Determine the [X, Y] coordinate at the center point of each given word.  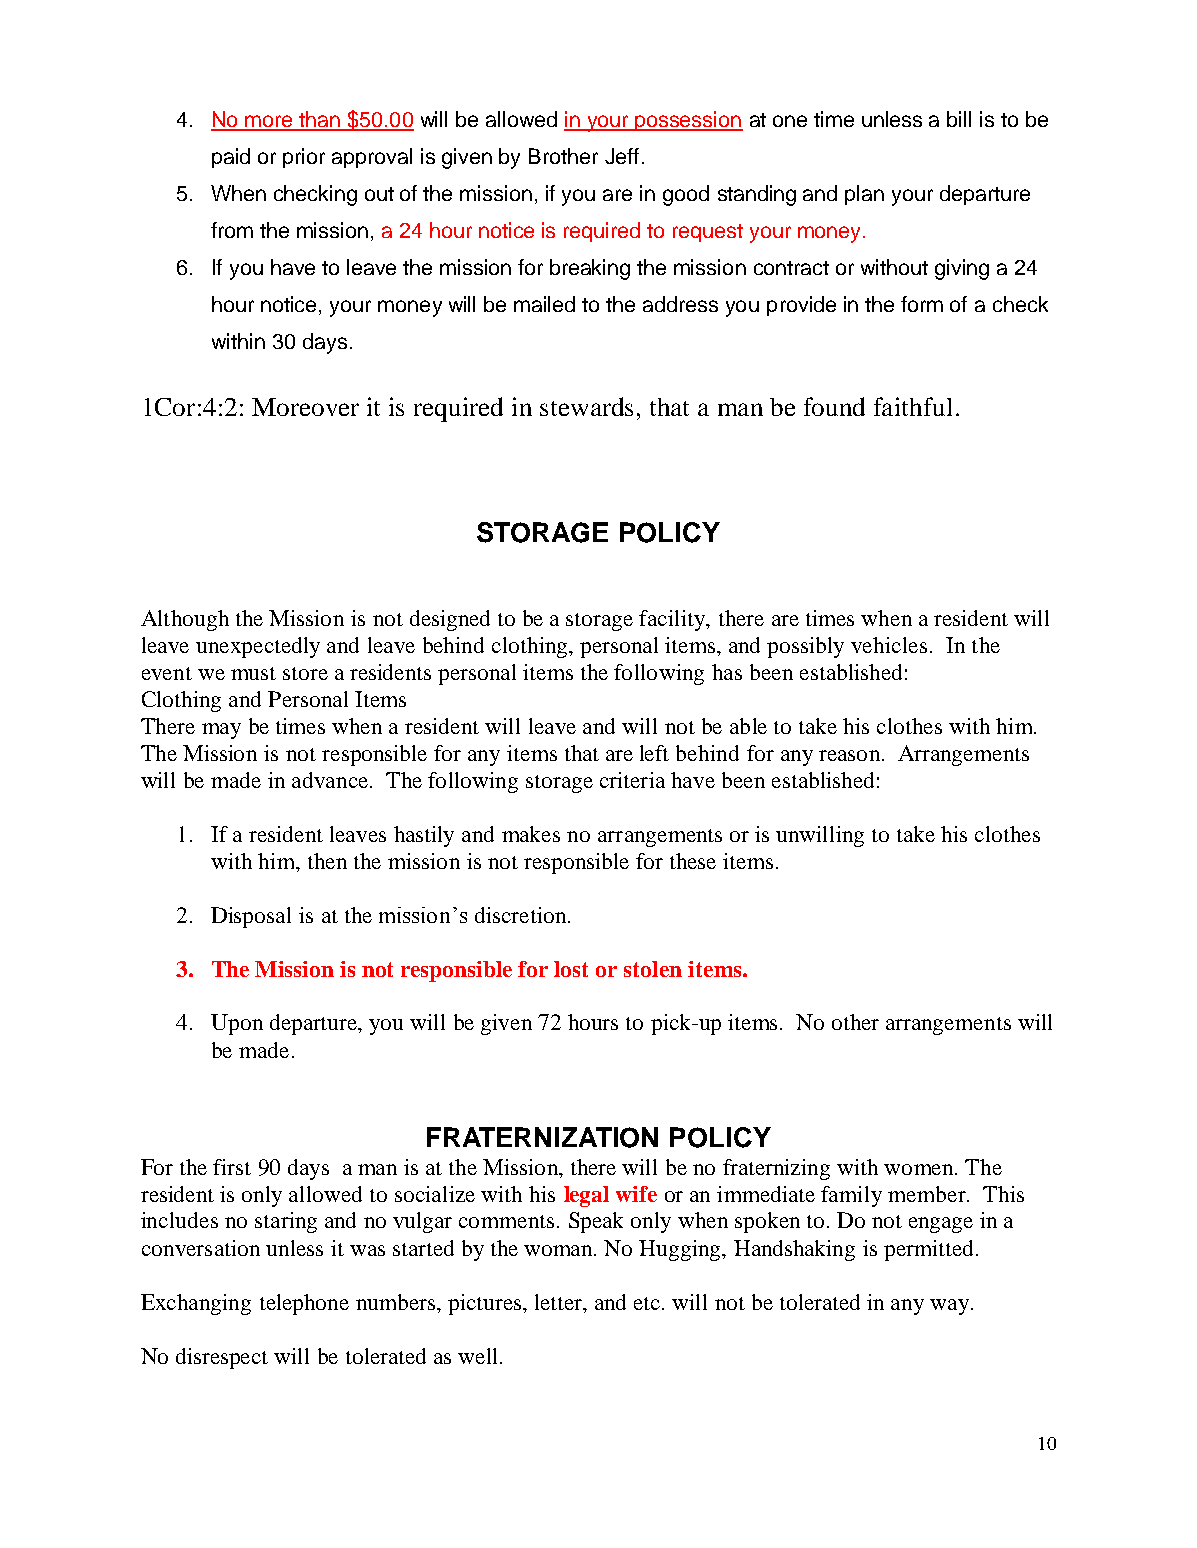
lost [571, 969]
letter [560, 1302]
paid [231, 158]
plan [864, 195]
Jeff [622, 156]
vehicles [889, 645]
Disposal [251, 917]
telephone [304, 1304]
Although [185, 620]
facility [673, 620]
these [693, 861]
